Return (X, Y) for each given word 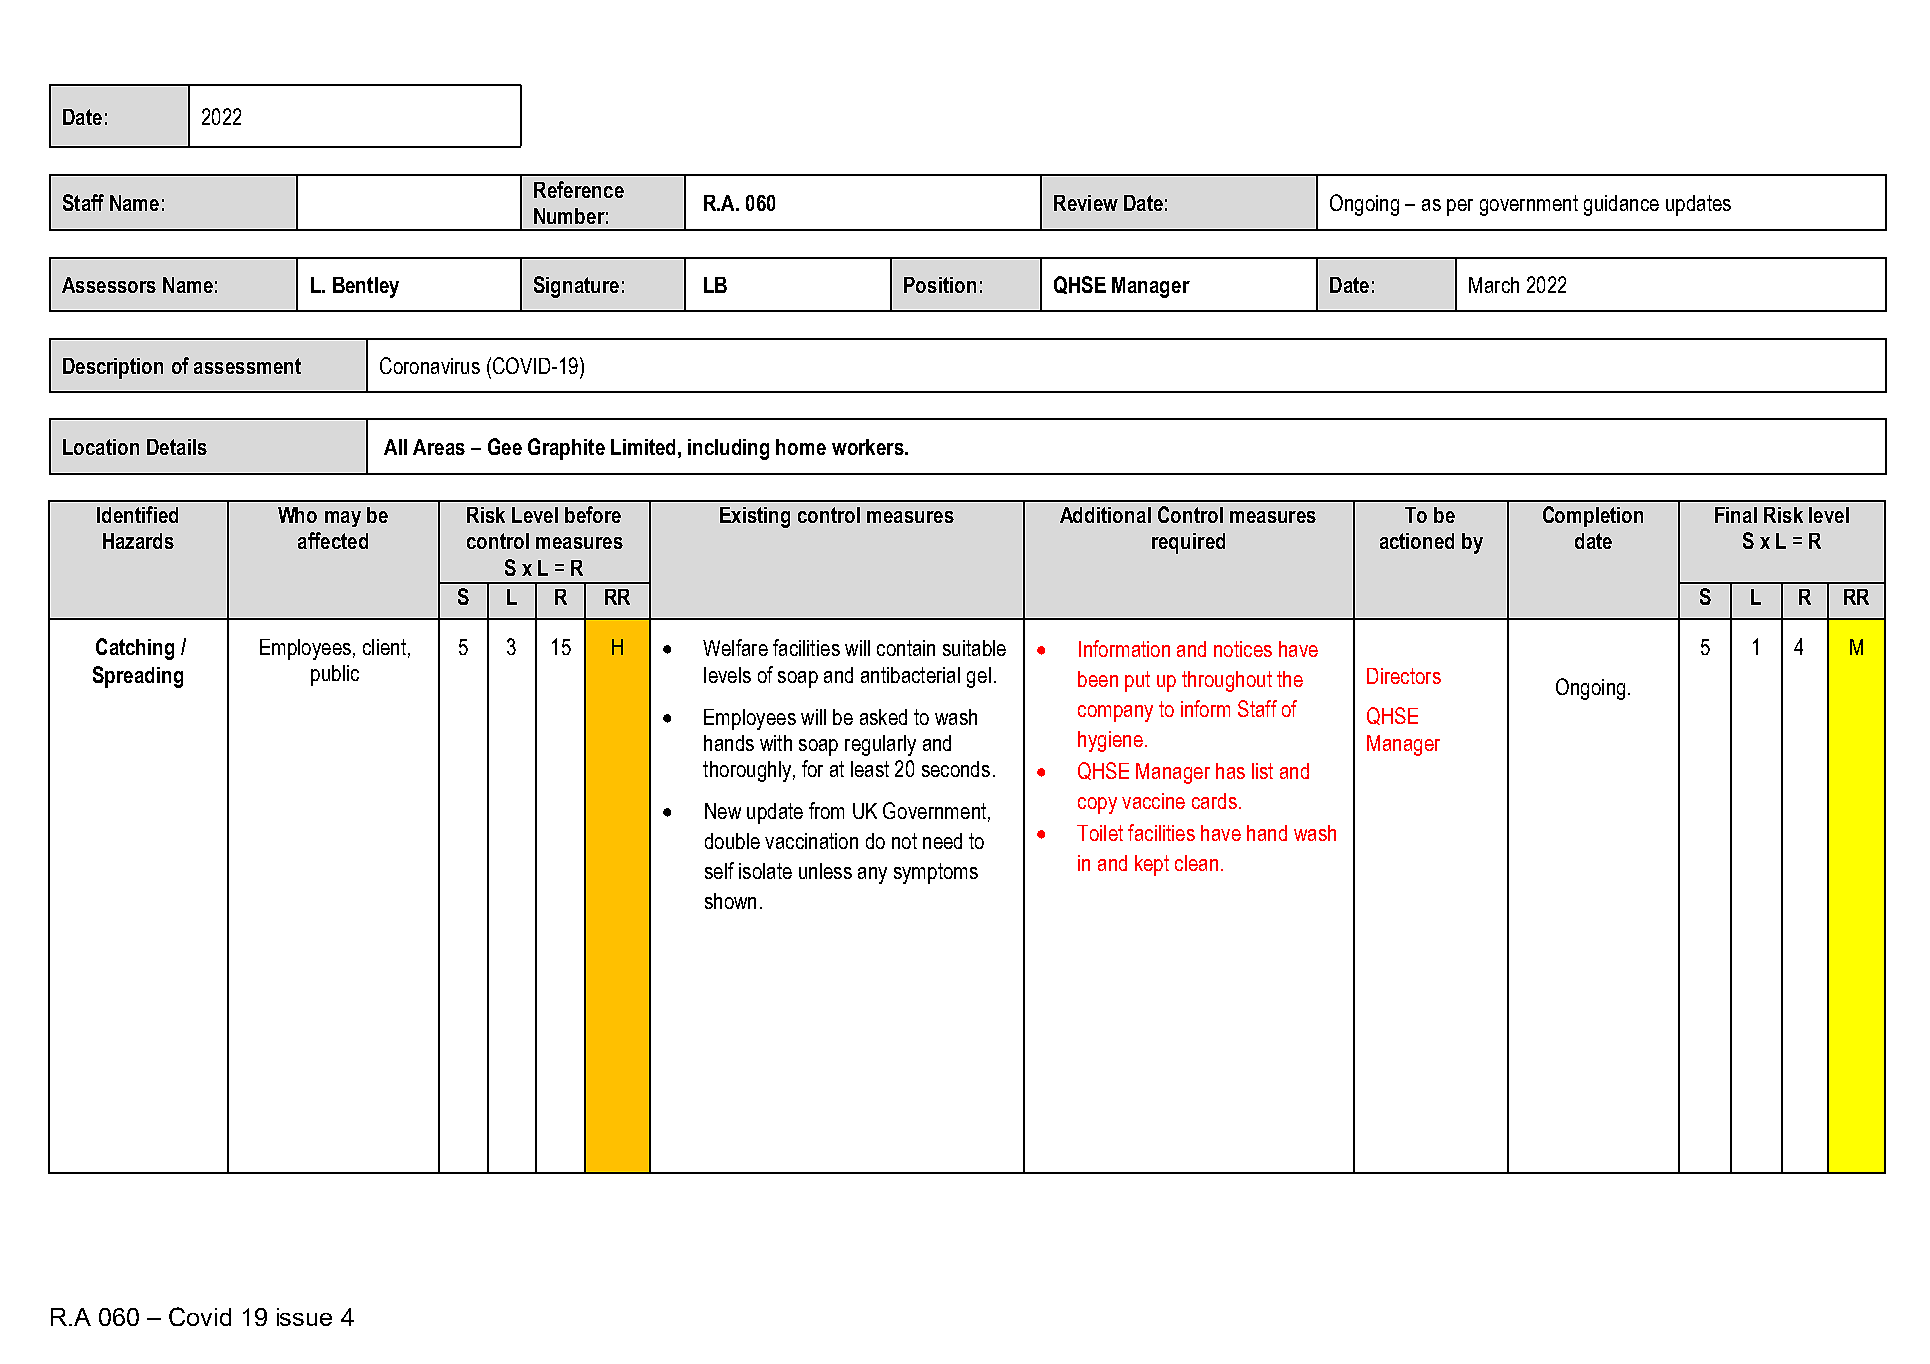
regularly (880, 745)
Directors (1404, 676)
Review (1086, 203)
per (1460, 207)
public (335, 675)
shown (730, 901)
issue (304, 1317)
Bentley (366, 287)
